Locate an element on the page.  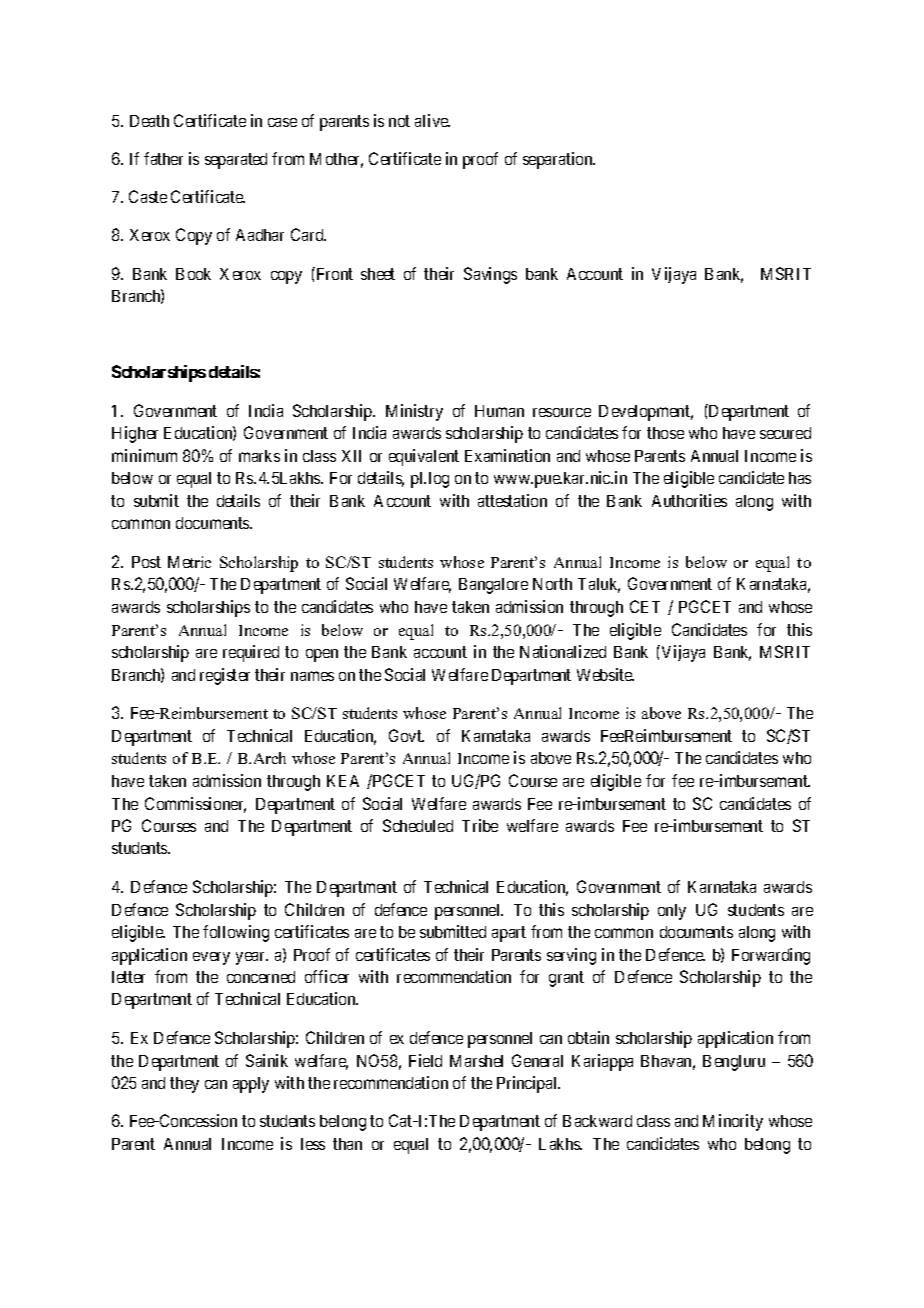
Website is located at coordinates (605, 674).
